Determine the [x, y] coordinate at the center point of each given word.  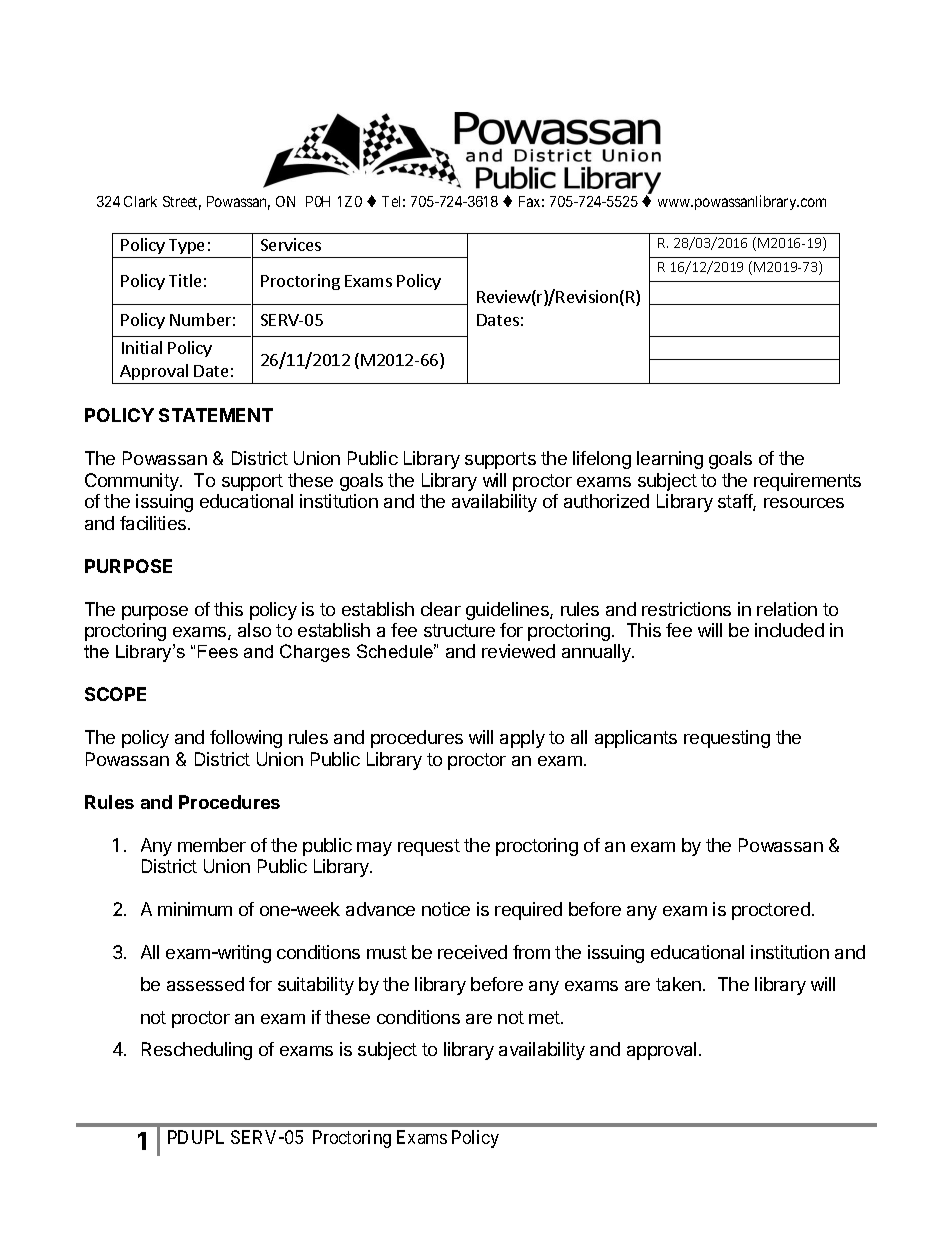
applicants [636, 739]
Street [182, 203]
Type [186, 246]
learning [670, 460]
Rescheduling [197, 1051]
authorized [606, 501]
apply [522, 739]
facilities [154, 523]
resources [804, 503]
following [246, 739]
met [545, 1017]
